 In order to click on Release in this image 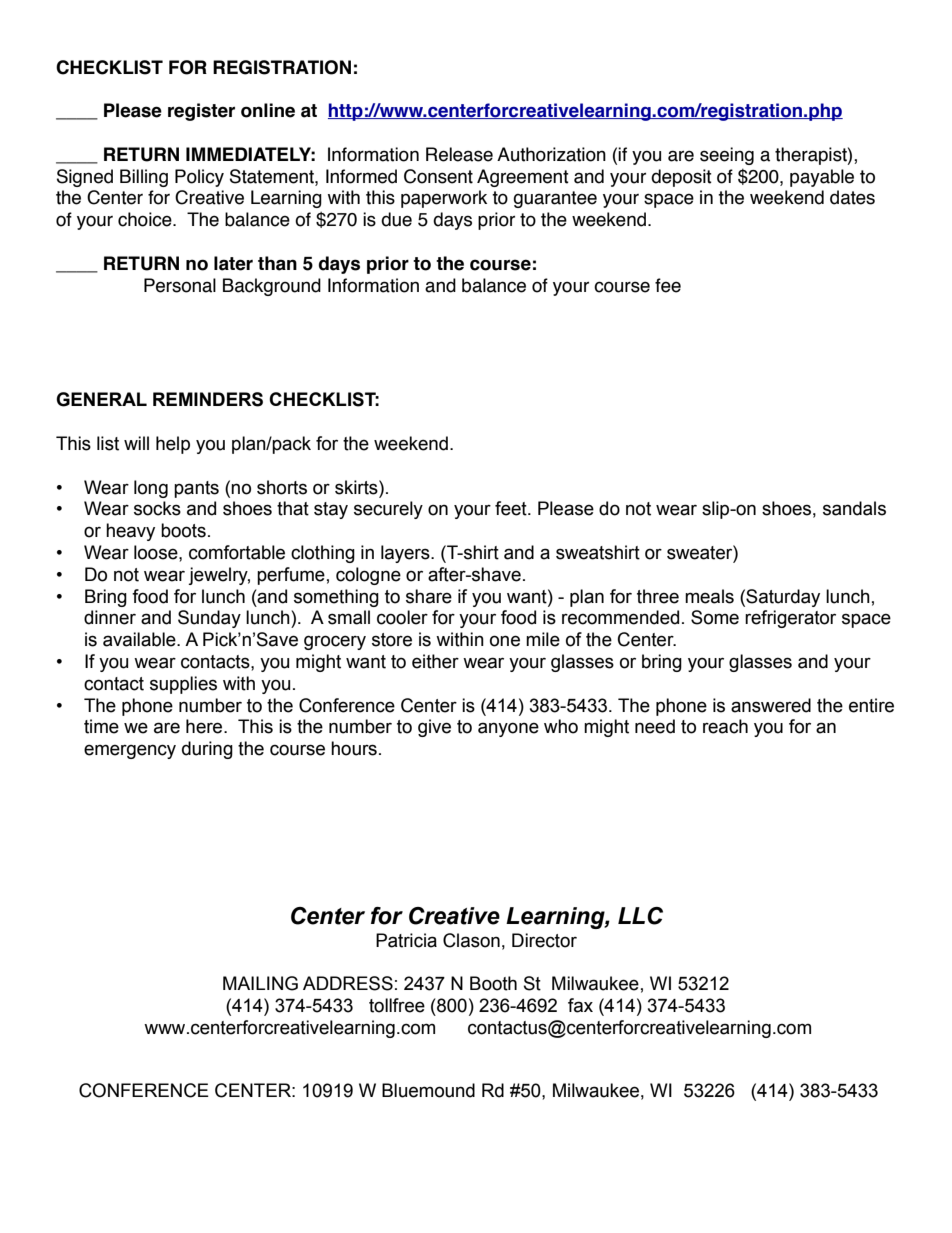, I will do `click(459, 154)`.
